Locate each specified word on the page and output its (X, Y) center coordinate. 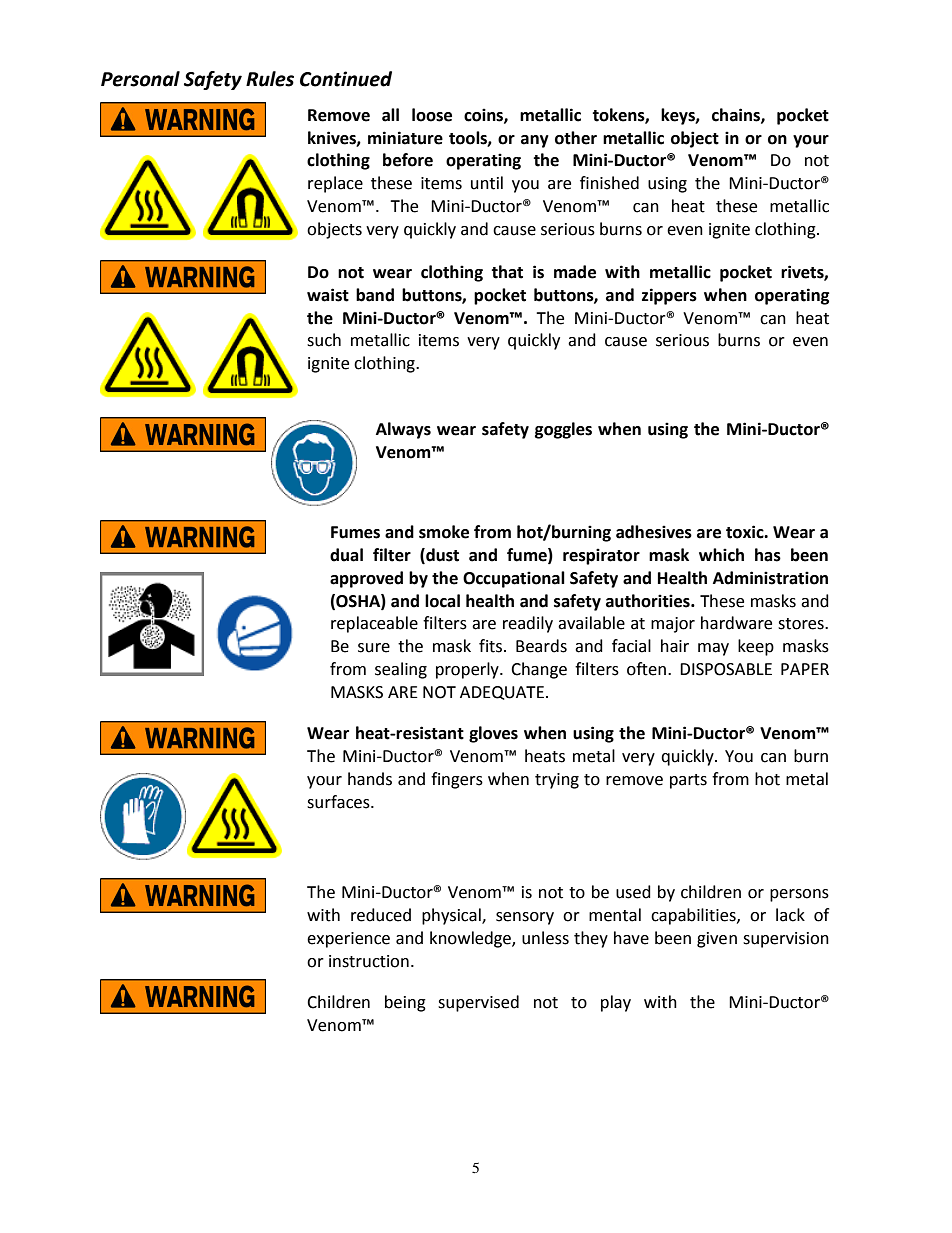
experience (348, 940)
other (576, 138)
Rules (270, 79)
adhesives (654, 532)
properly (468, 670)
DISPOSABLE (726, 669)
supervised (478, 1003)
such (324, 340)
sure (374, 648)
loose (432, 115)
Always (403, 430)
